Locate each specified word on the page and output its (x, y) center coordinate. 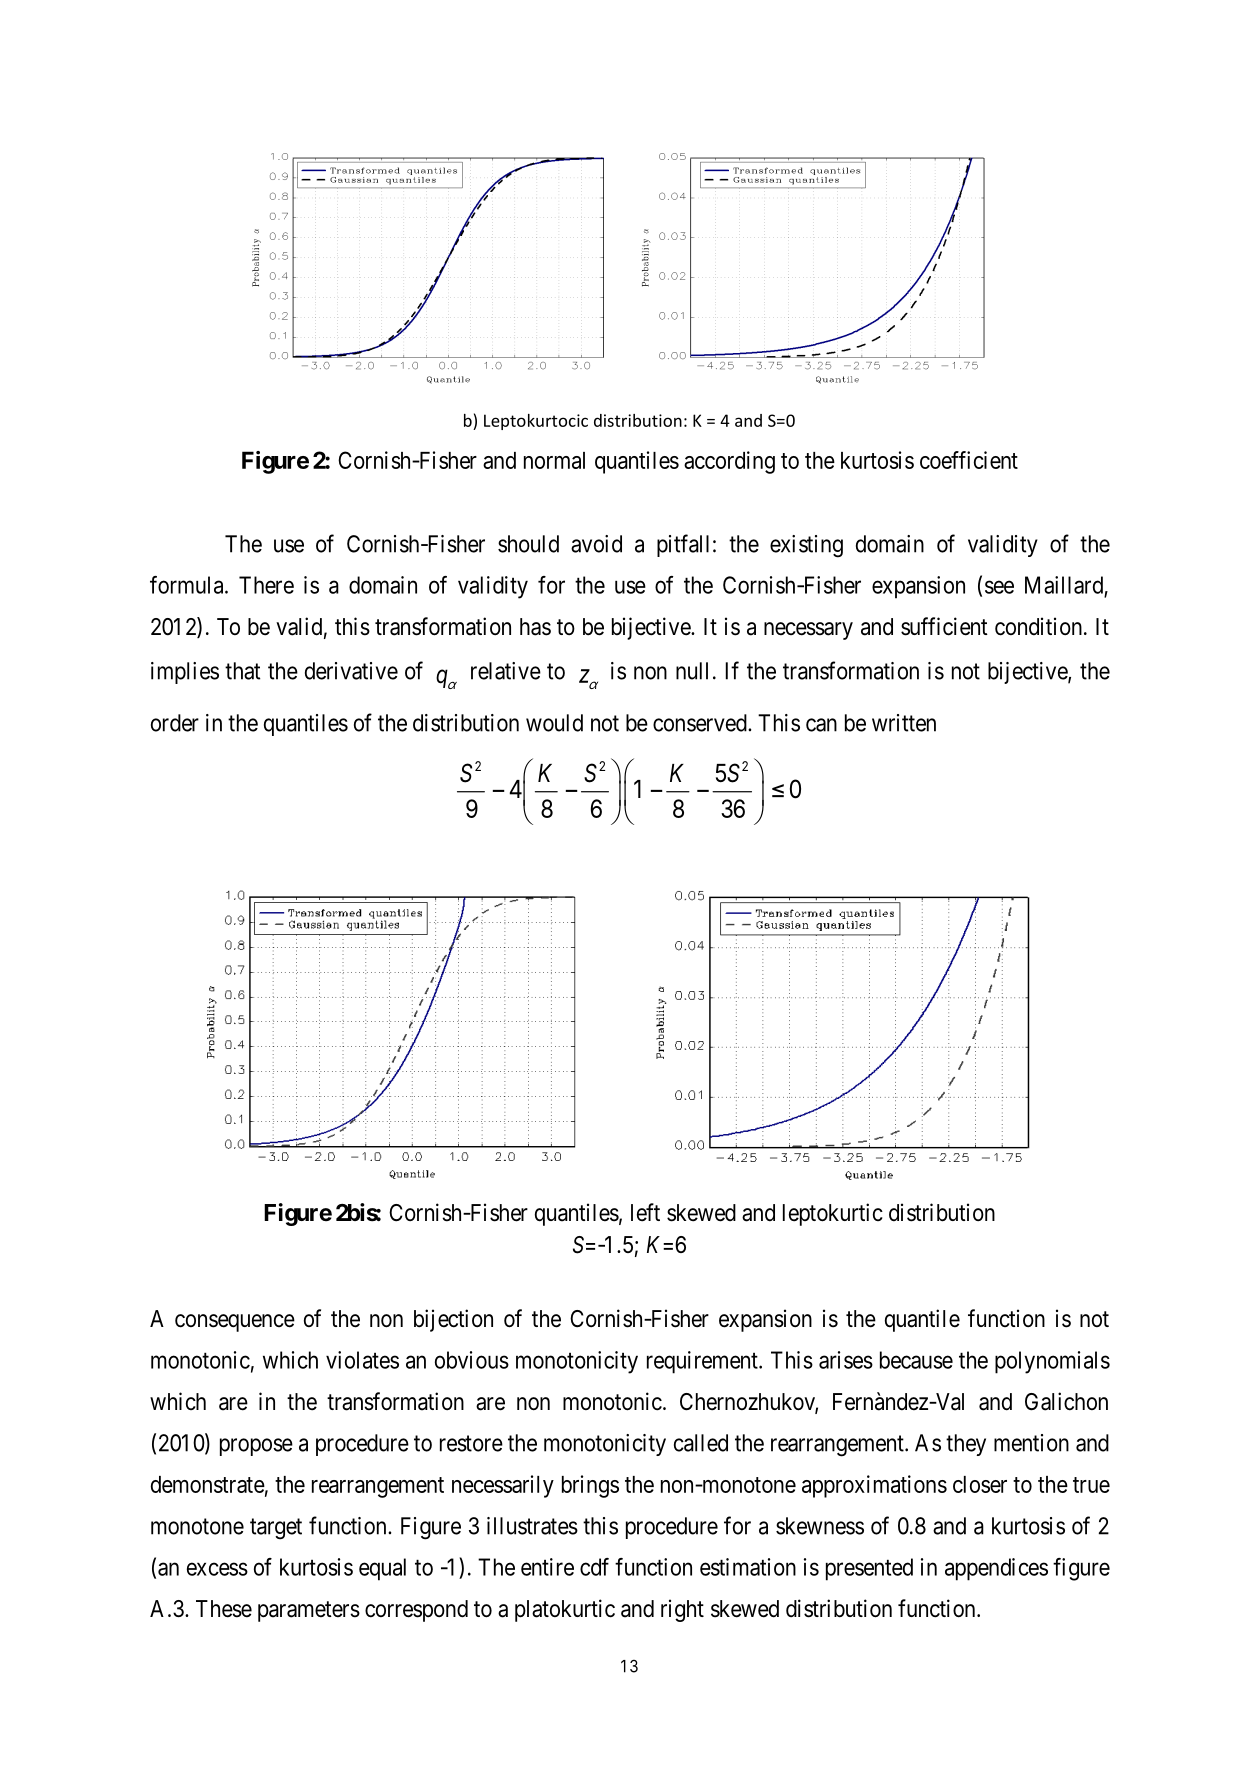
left (645, 1212)
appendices (996, 1569)
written (904, 723)
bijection (453, 1320)
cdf (594, 1567)
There (266, 585)
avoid (596, 544)
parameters (309, 1611)
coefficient (969, 460)
